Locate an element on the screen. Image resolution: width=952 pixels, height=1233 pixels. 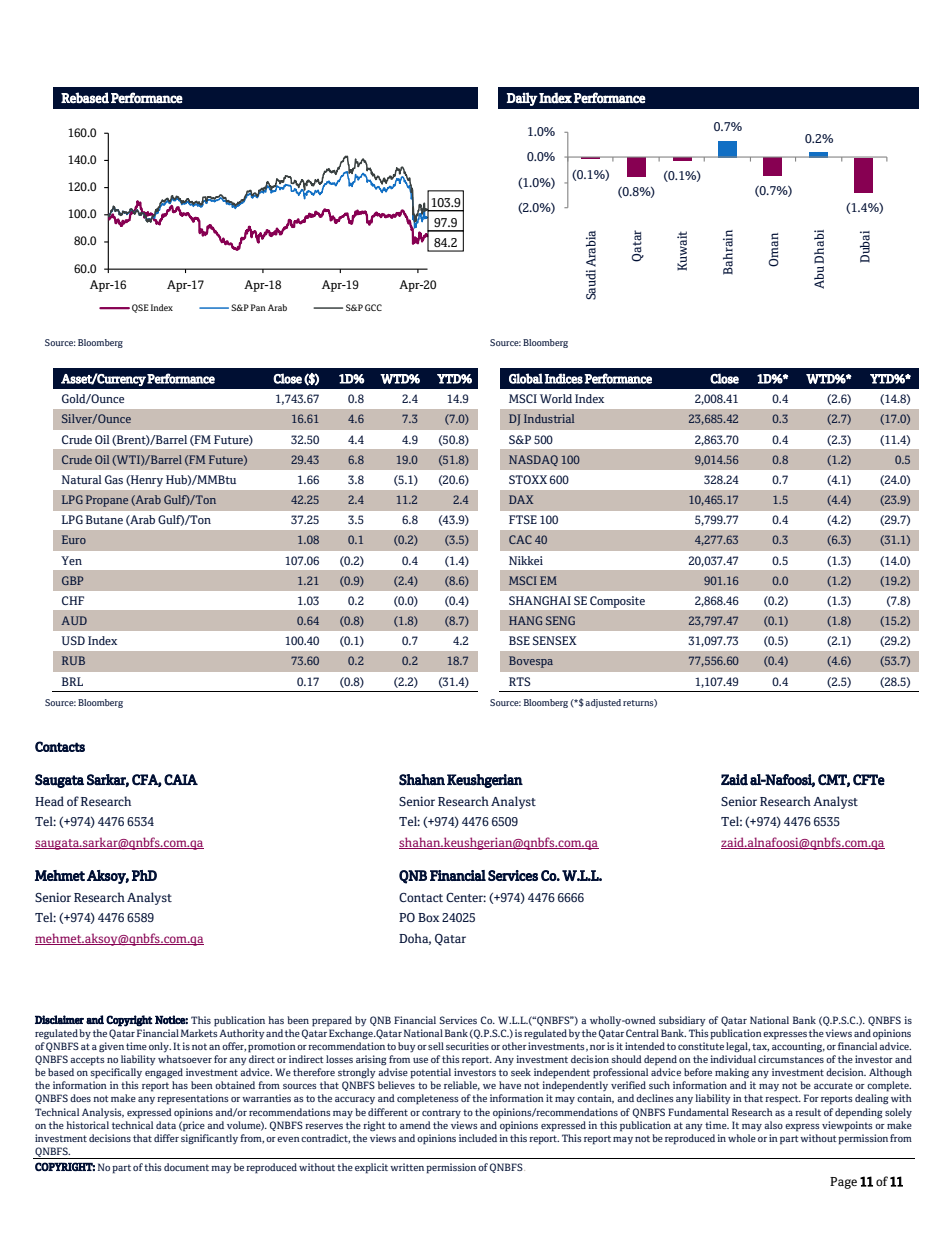
also is located at coordinates (773, 1125).
